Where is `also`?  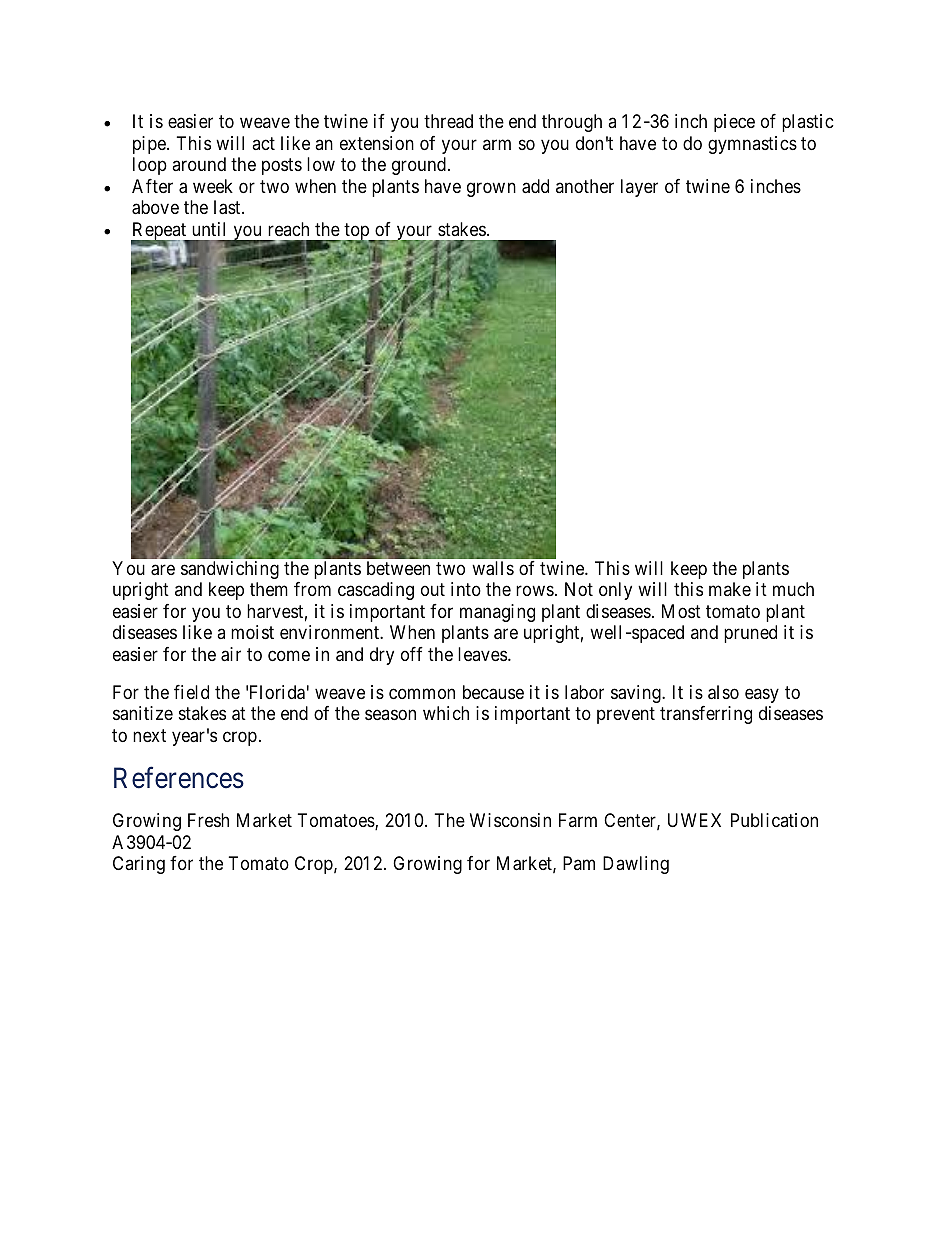
also is located at coordinates (723, 692).
